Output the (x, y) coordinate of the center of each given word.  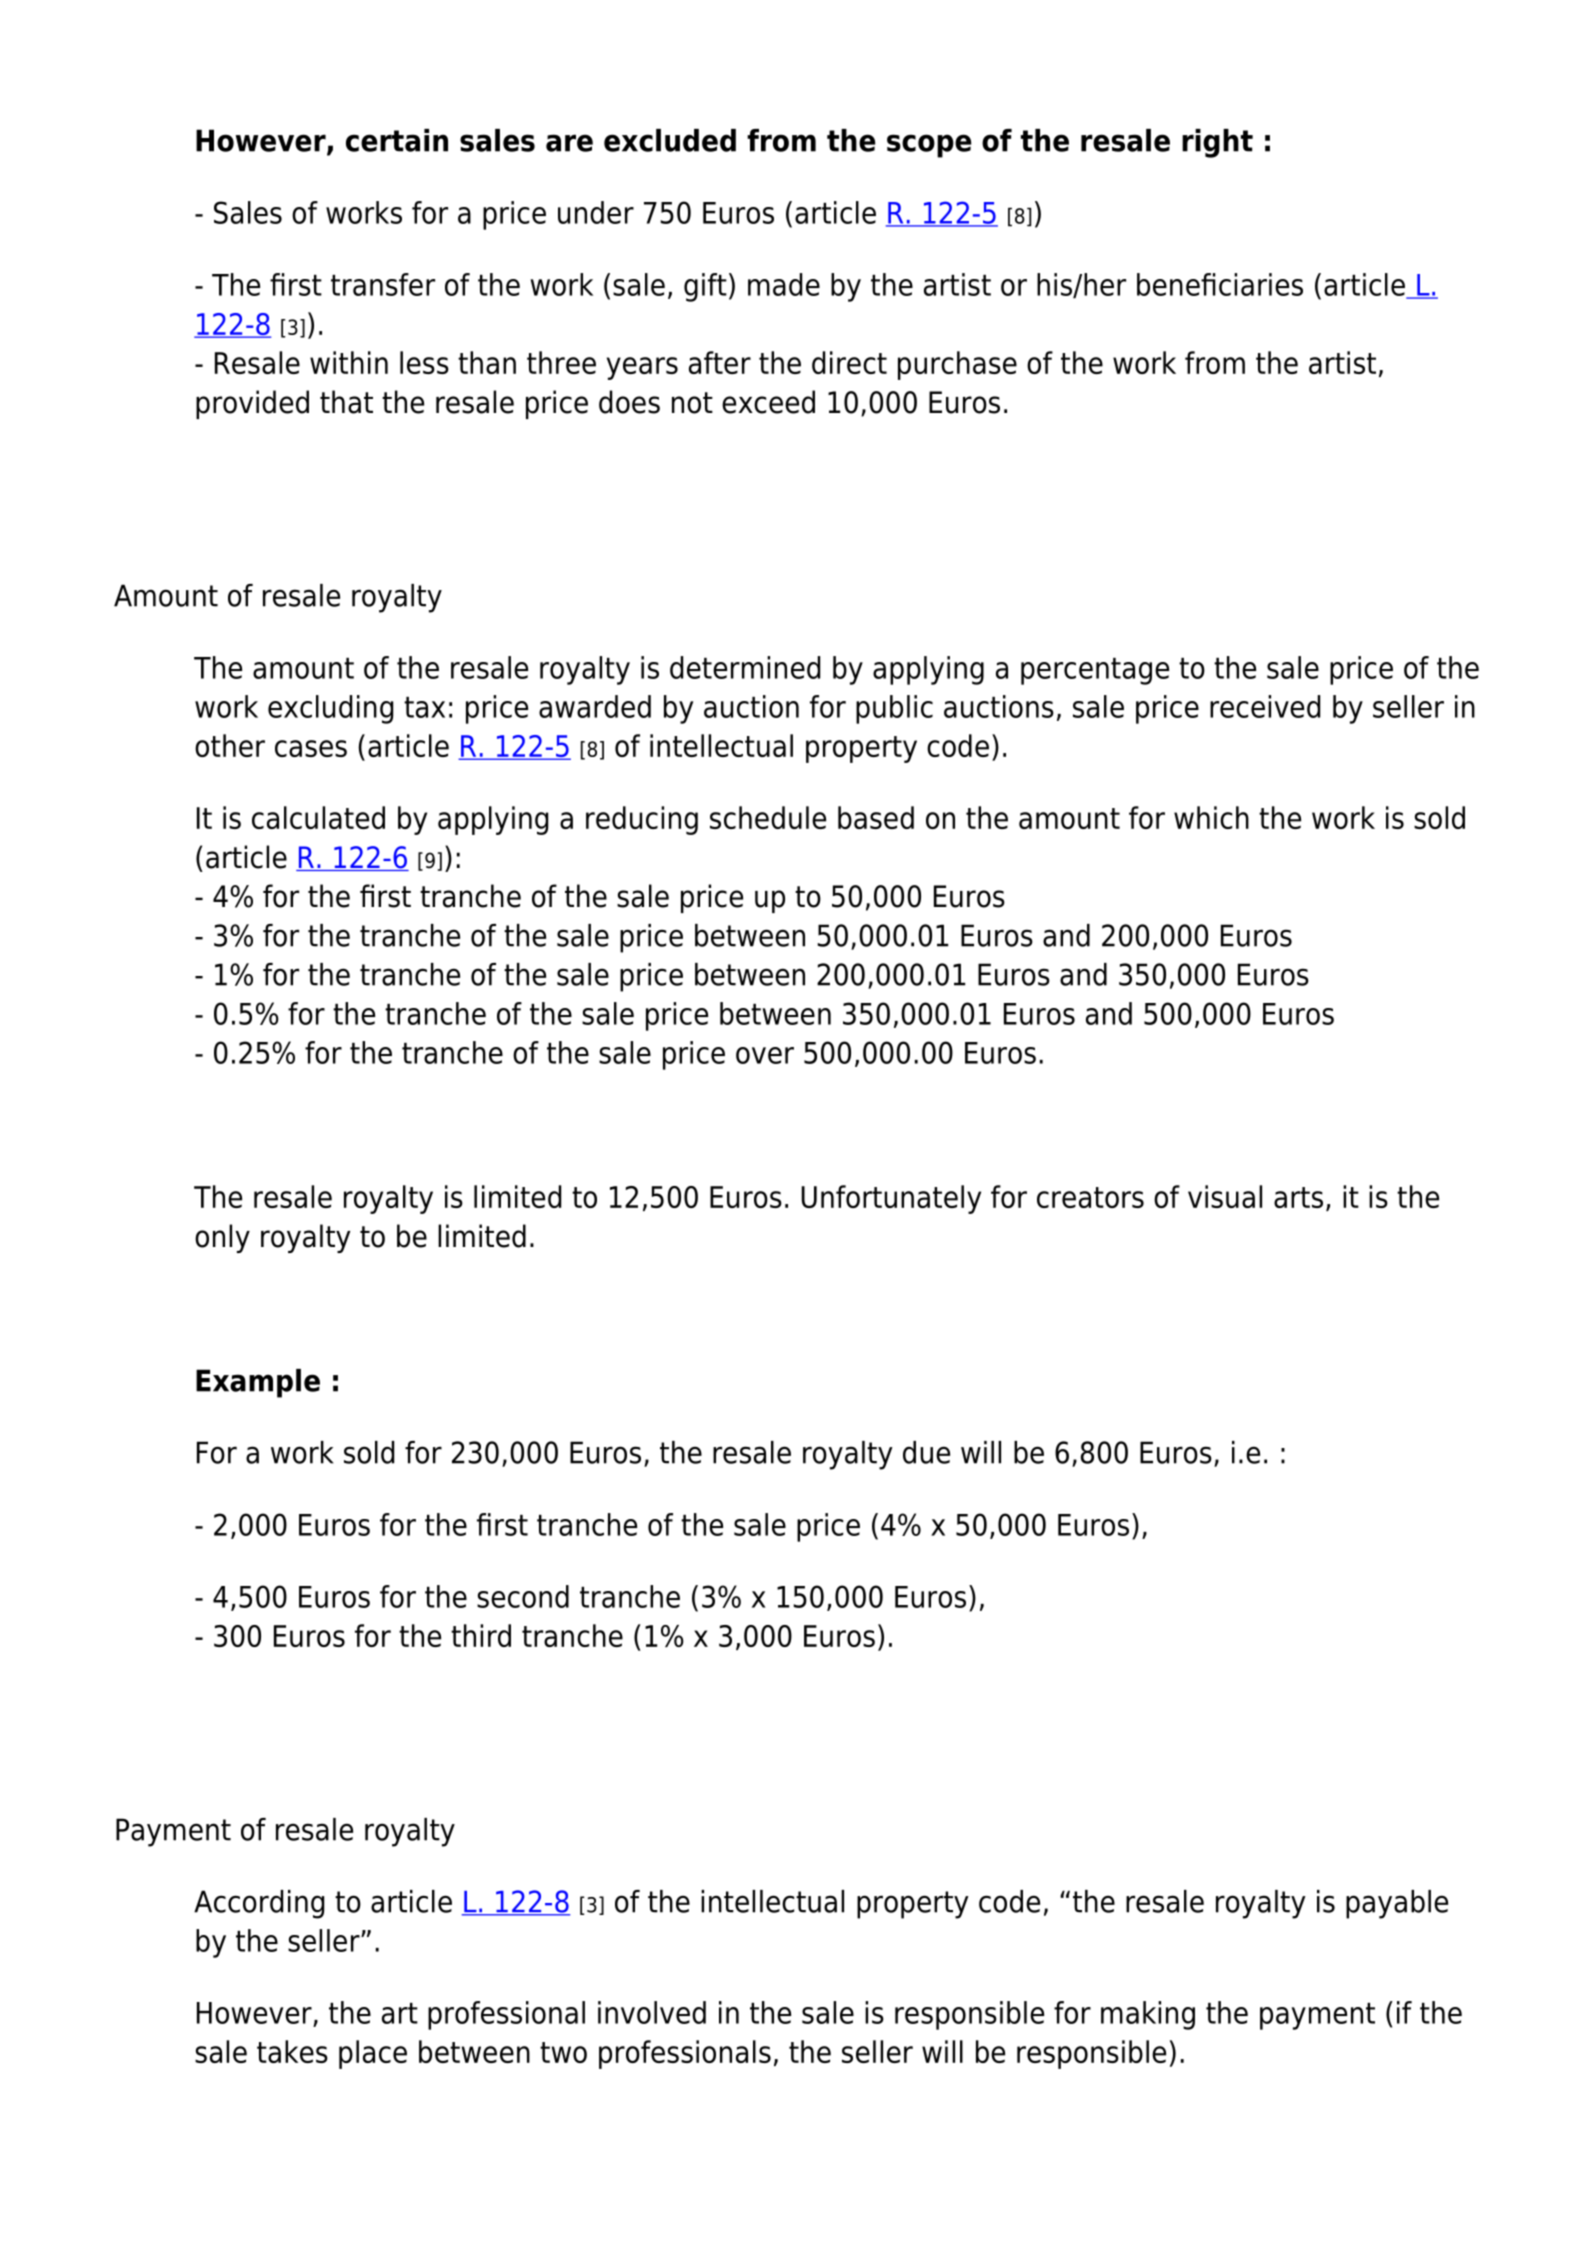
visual (1225, 1196)
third (481, 1635)
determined (745, 667)
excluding (330, 709)
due (926, 1452)
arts (1298, 1197)
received (1265, 706)
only (222, 1238)
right (1217, 143)
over (765, 1055)
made (784, 284)
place (373, 2054)
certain (397, 140)
